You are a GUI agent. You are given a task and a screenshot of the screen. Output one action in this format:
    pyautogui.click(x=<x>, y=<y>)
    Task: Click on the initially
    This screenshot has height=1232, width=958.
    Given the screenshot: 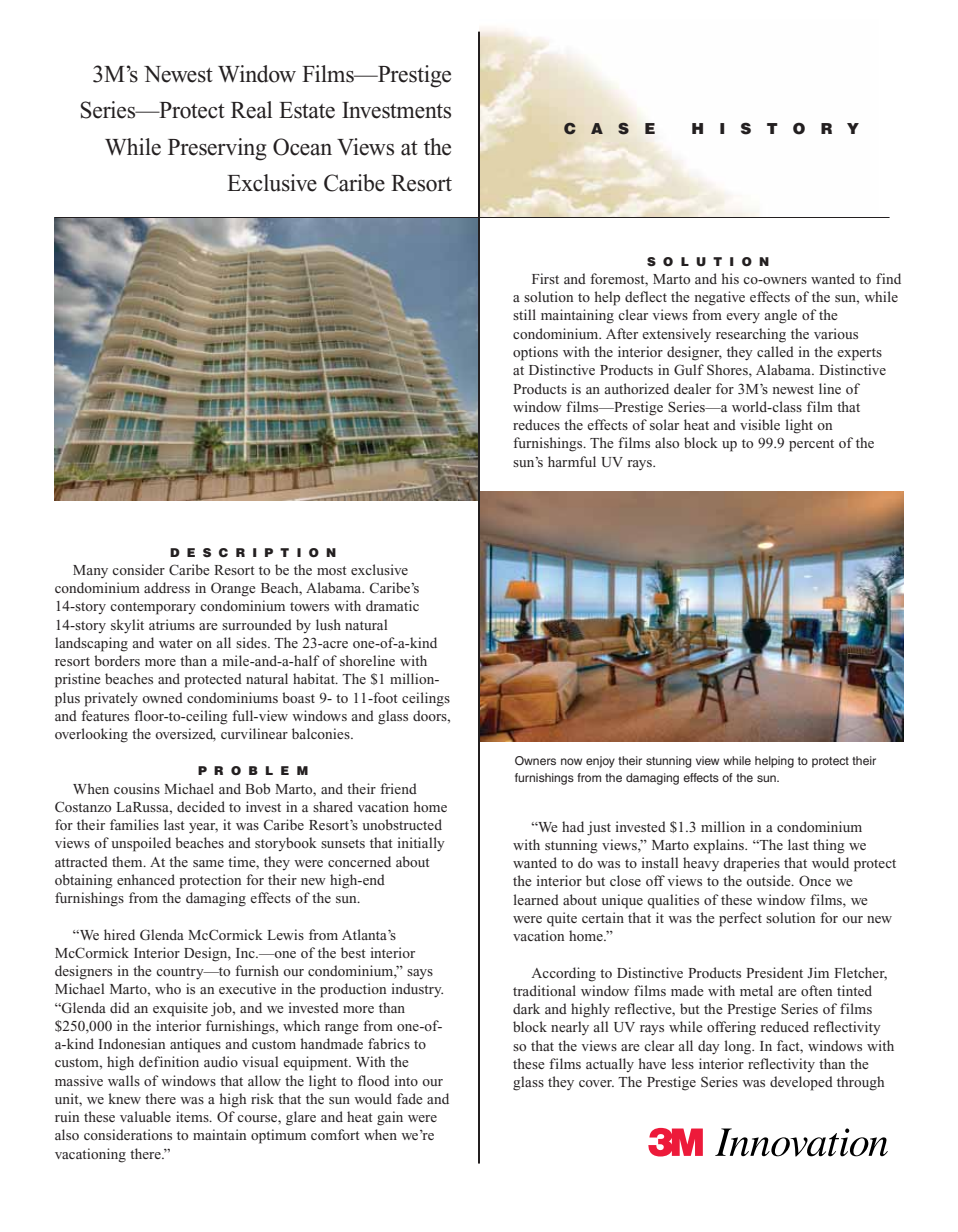 What is the action you would take?
    pyautogui.click(x=421, y=844)
